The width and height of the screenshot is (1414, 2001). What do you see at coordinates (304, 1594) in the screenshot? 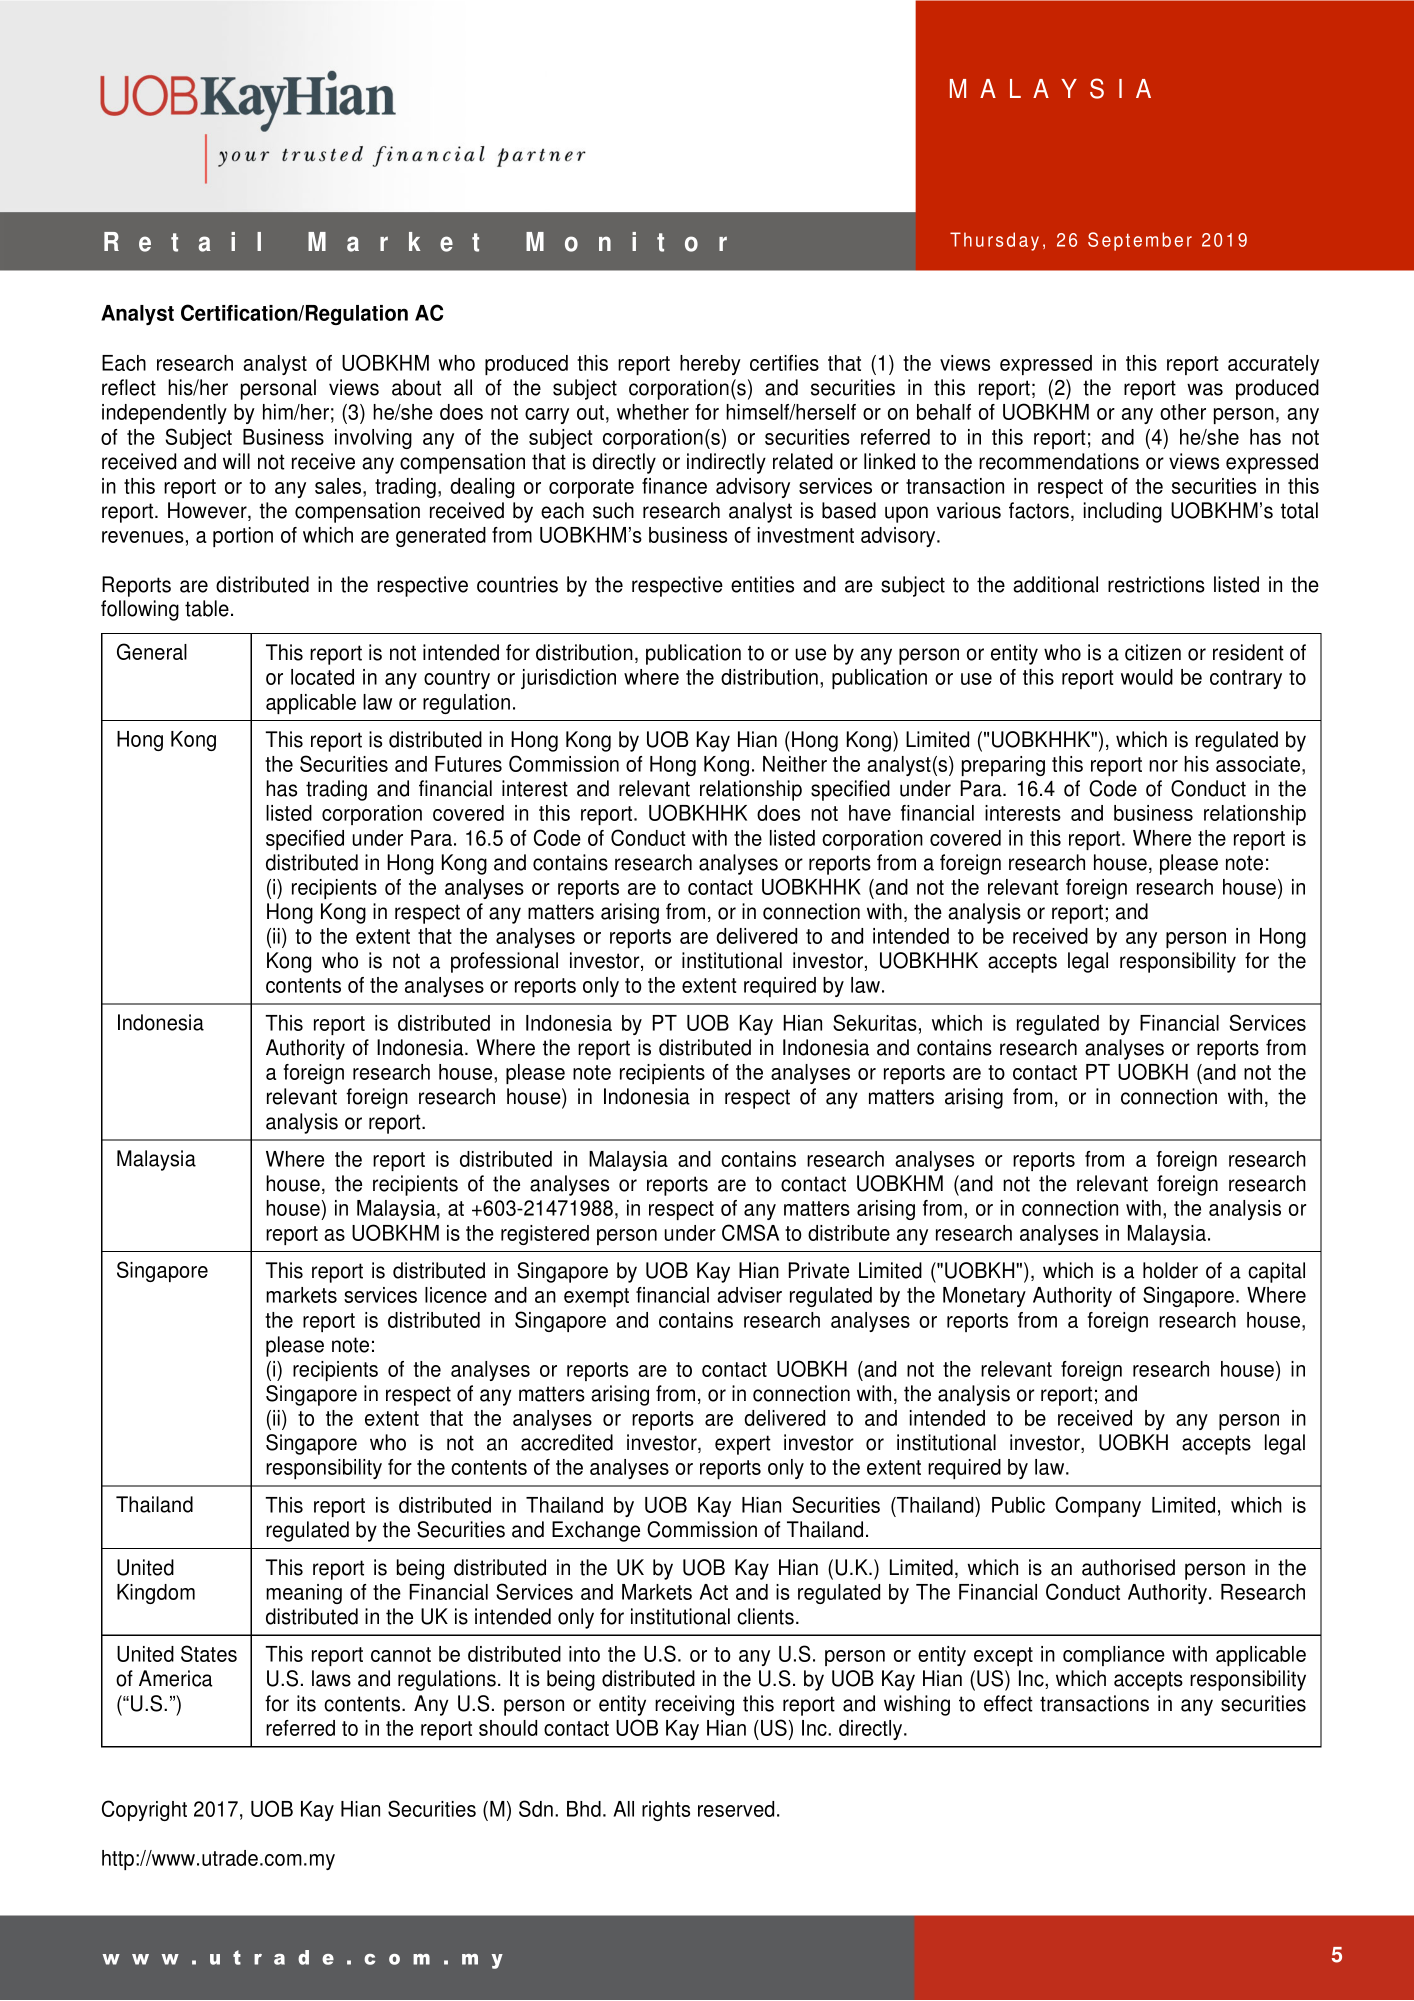
I see `meaning` at bounding box center [304, 1594].
